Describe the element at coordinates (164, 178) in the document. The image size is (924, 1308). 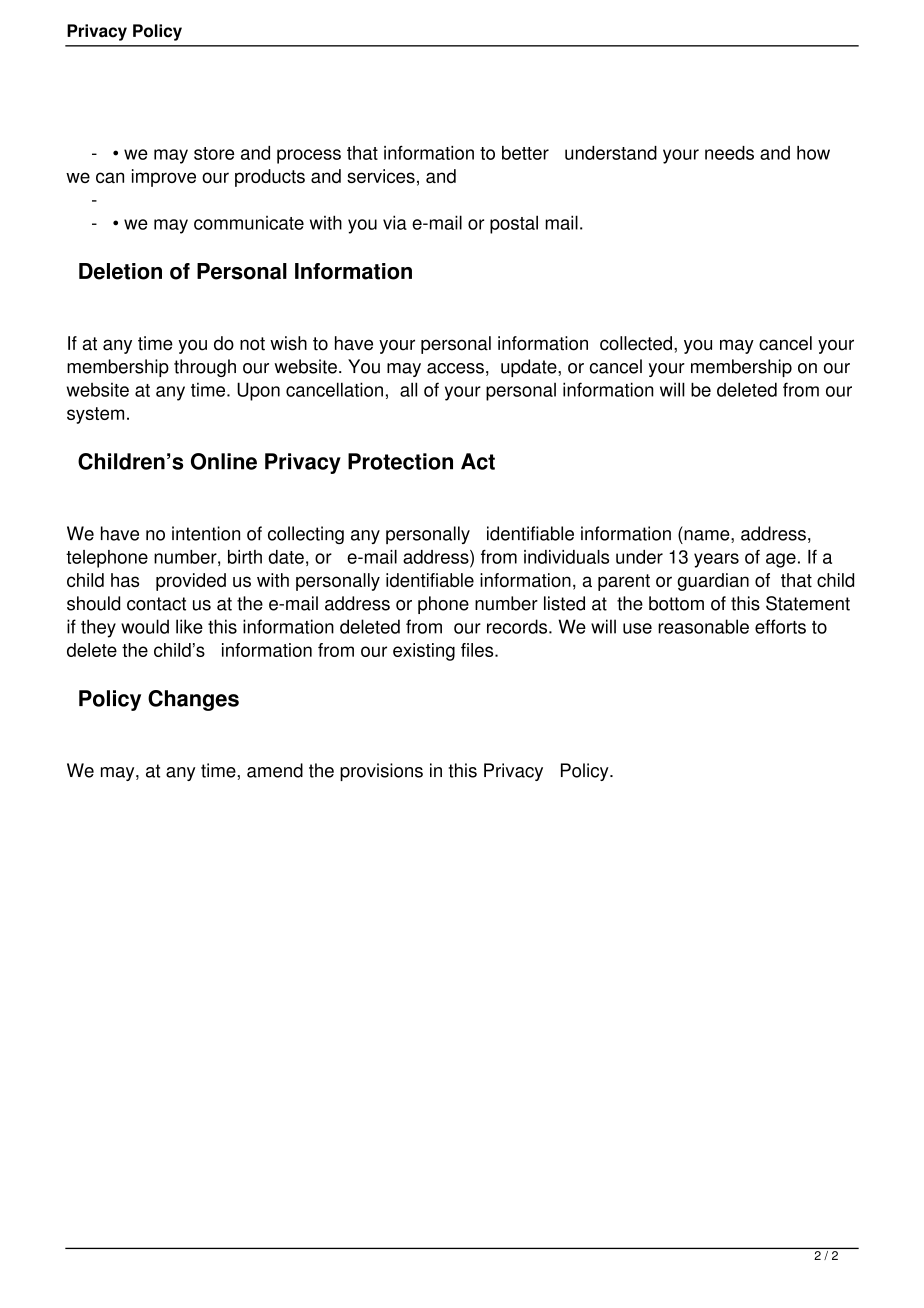
I see `improve` at that location.
